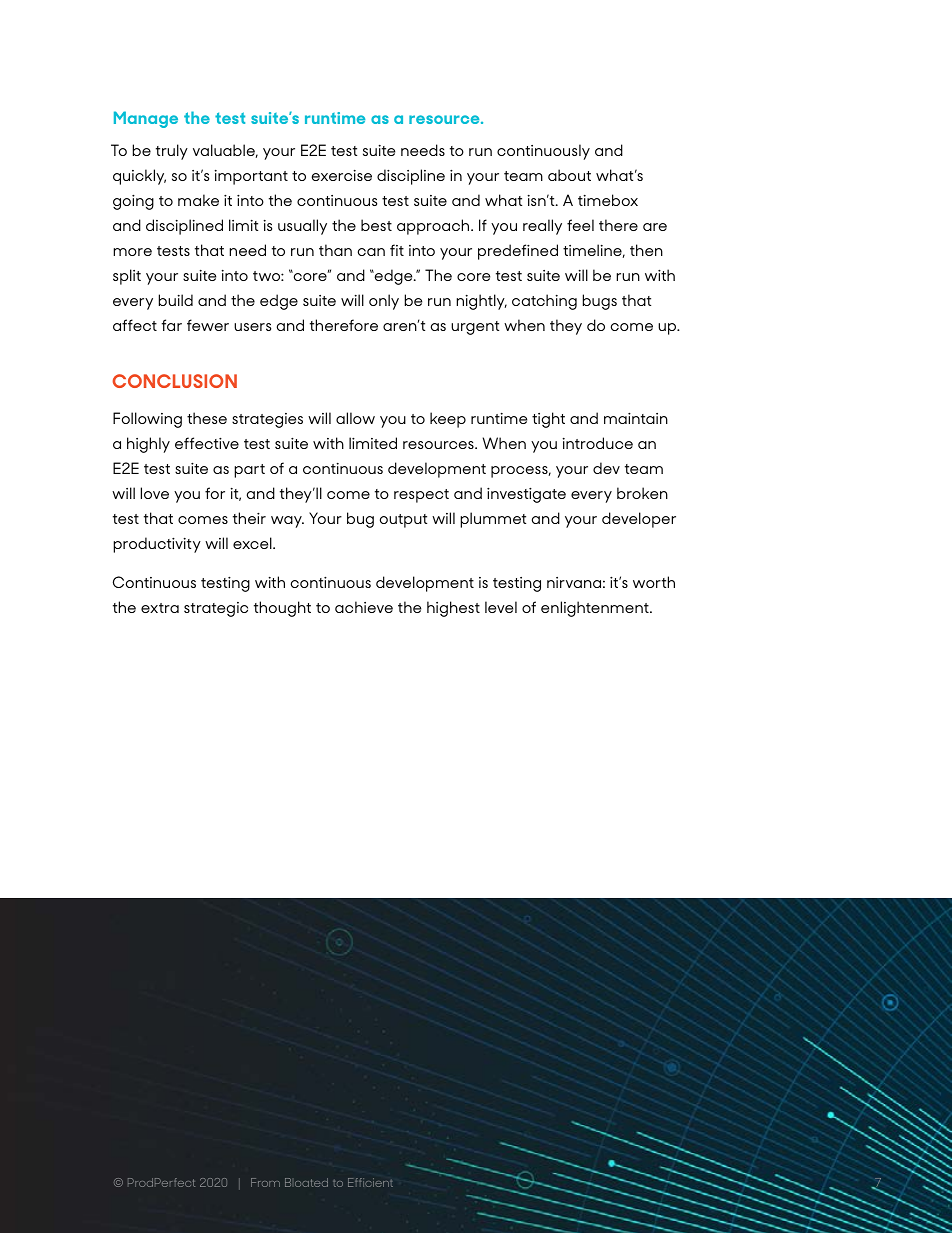  What do you see at coordinates (597, 443) in the screenshot?
I see `introduce` at bounding box center [597, 443].
